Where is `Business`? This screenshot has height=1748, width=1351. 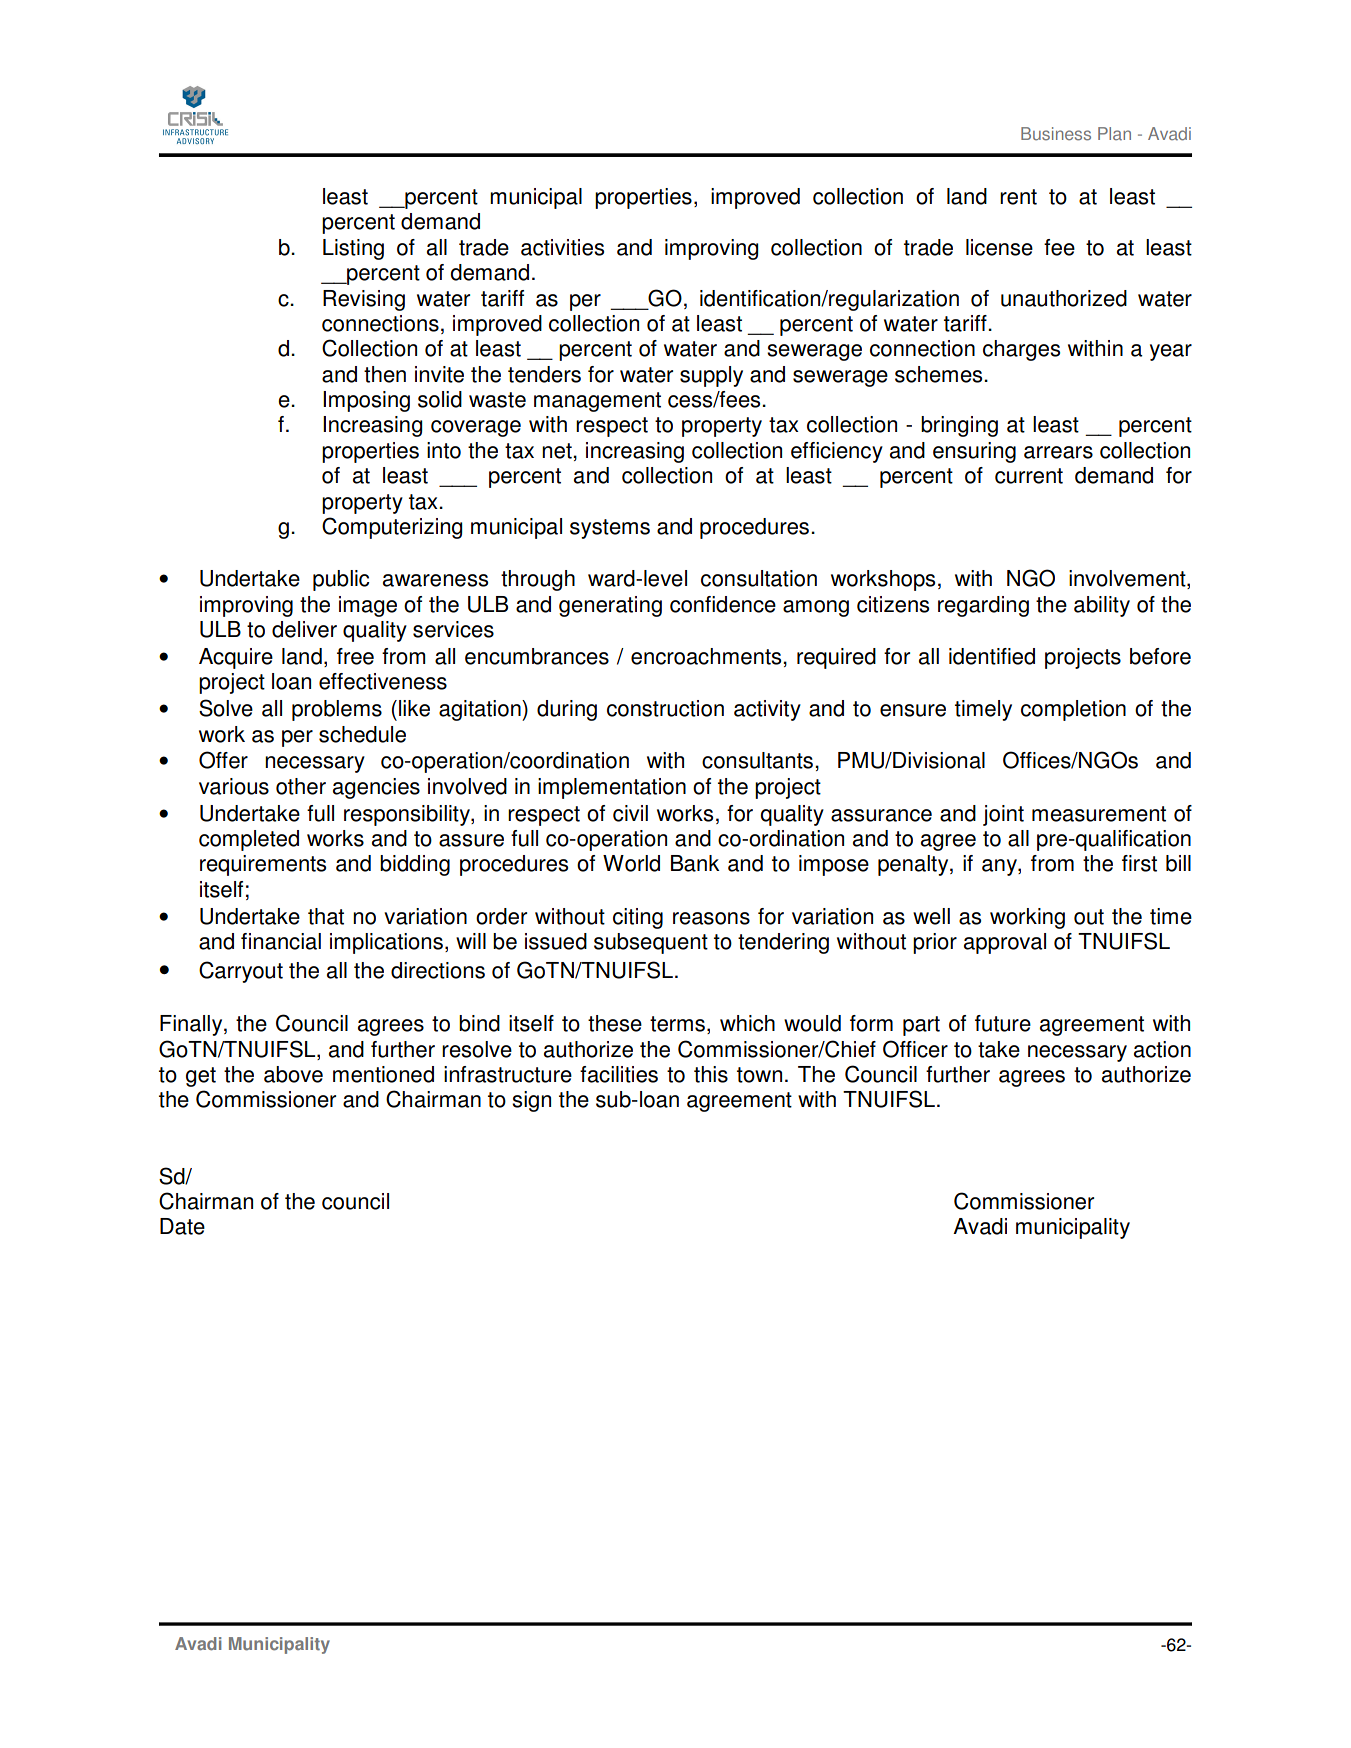 Business is located at coordinates (1056, 134).
